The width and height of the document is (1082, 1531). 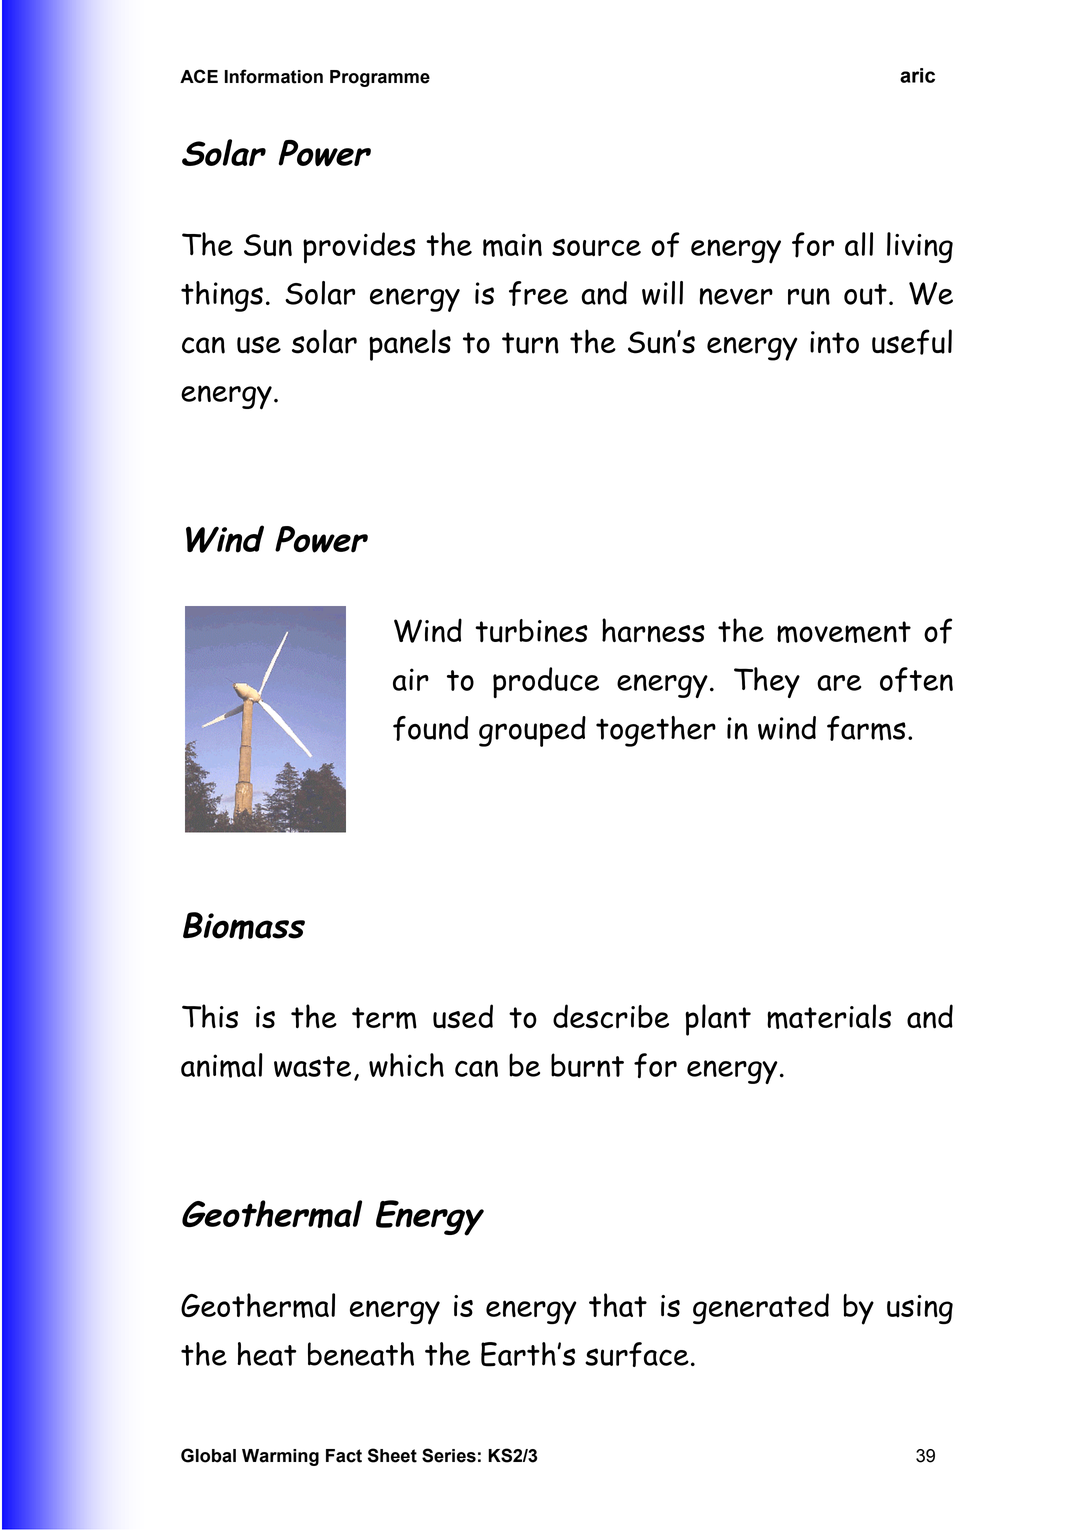 What do you see at coordinates (312, 1066) in the document?
I see `waste` at bounding box center [312, 1066].
